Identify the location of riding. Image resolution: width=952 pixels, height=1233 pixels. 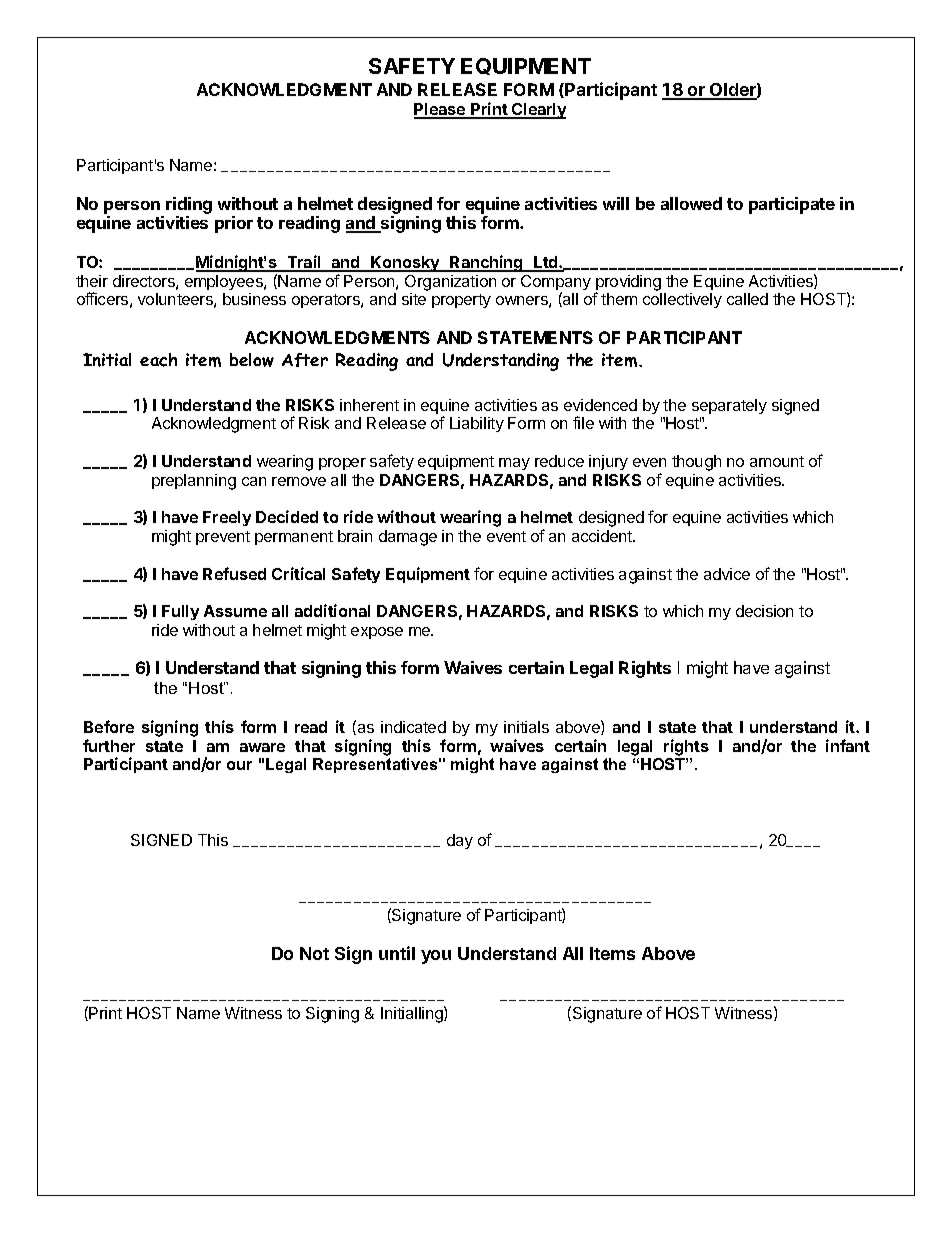
(189, 205).
